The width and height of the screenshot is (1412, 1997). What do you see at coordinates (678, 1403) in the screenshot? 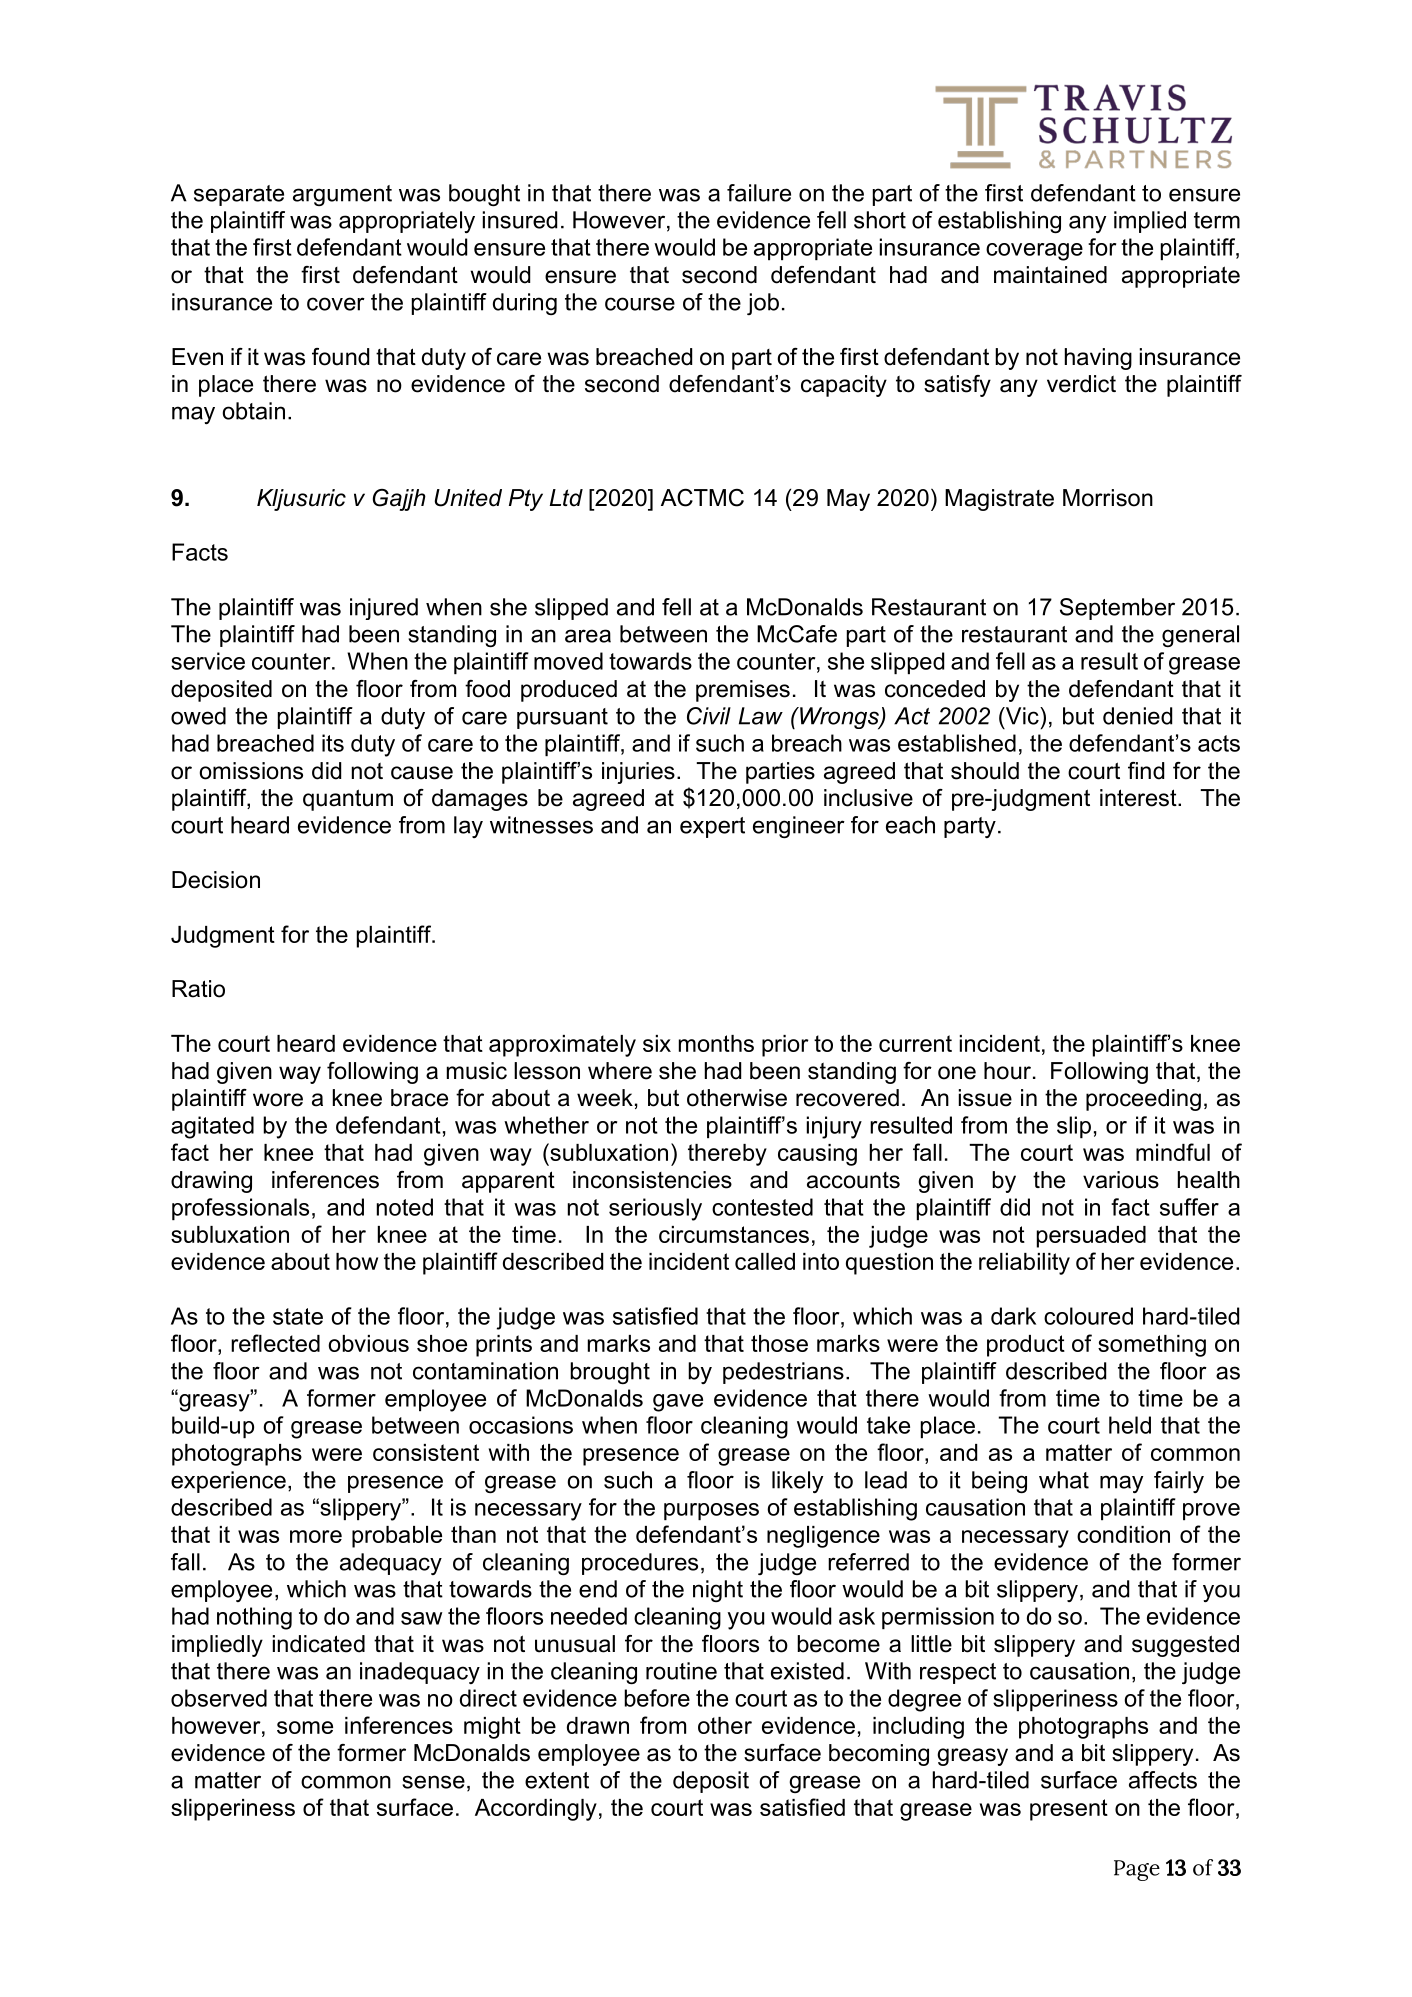
I see `gave` at bounding box center [678, 1403].
